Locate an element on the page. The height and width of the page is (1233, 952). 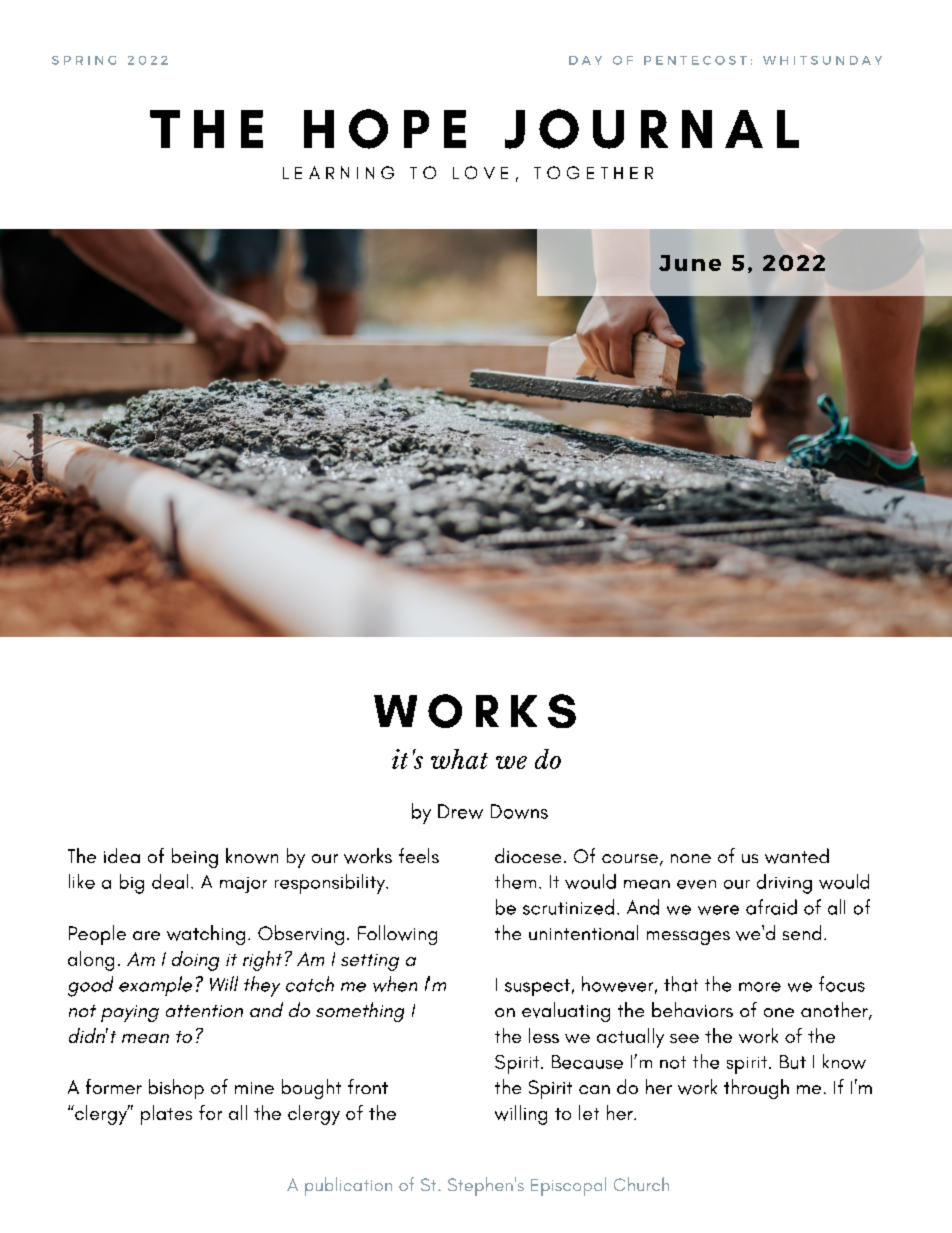
June is located at coordinates (690, 263).
